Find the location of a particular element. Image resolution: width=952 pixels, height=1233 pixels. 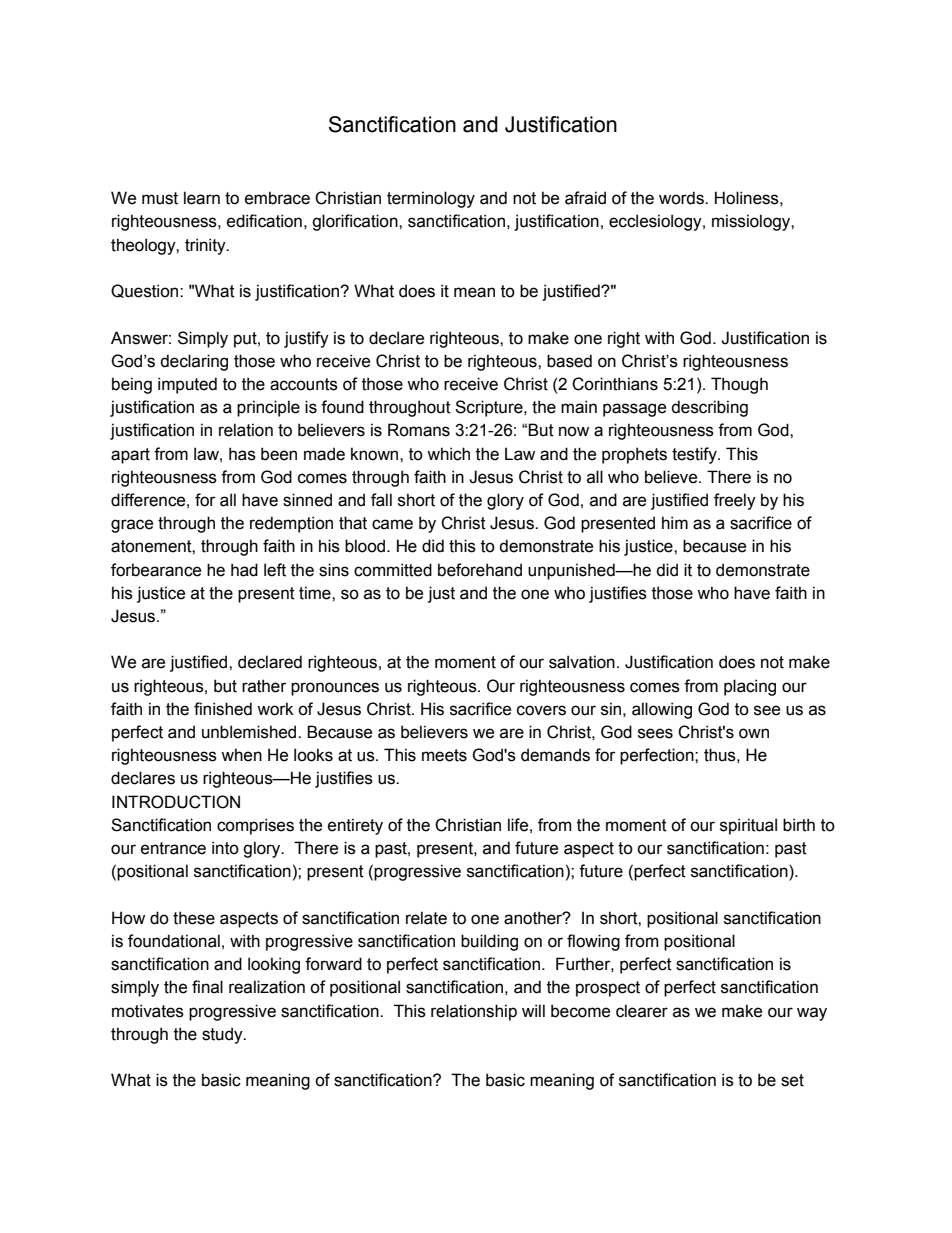

words is located at coordinates (682, 198).
